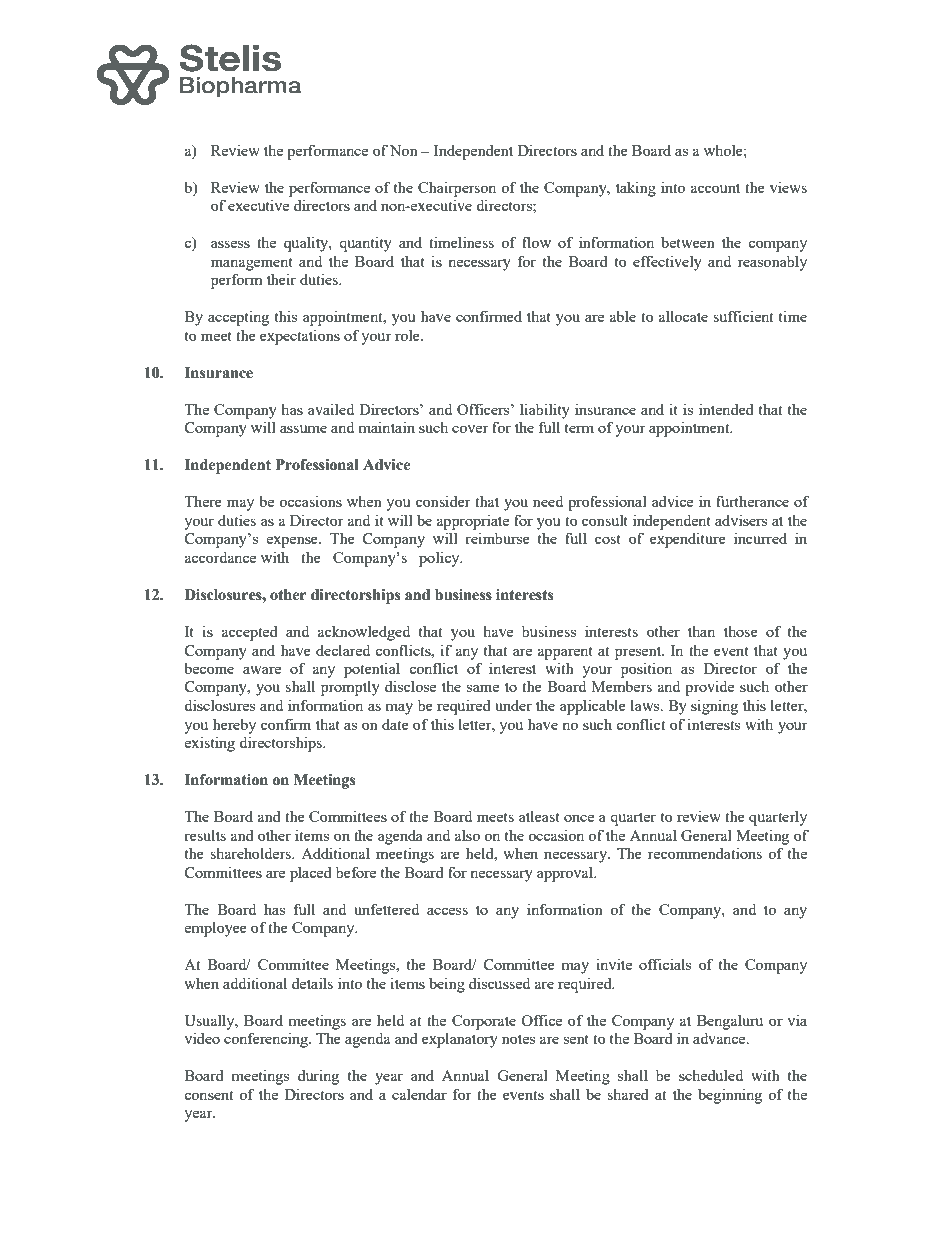 This image has width=952, height=1233. Describe the element at coordinates (230, 244) in the image. I see `assess` at that location.
